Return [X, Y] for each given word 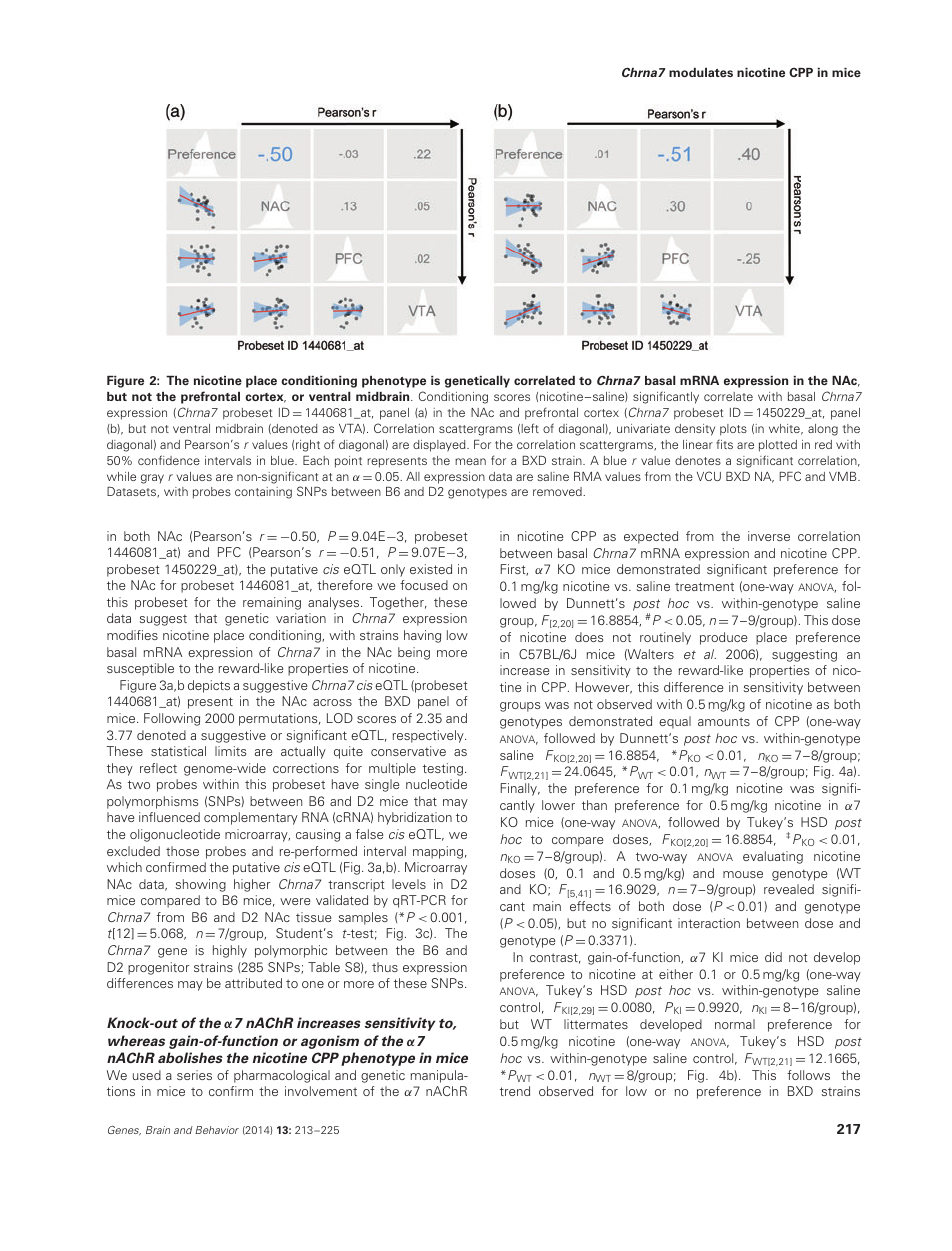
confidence [169, 460]
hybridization [415, 818]
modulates [701, 72]
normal [735, 1024]
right [308, 446]
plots [733, 430]
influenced [169, 817]
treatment [704, 586]
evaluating [773, 857]
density [695, 430]
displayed [440, 446]
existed [431, 569]
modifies [132, 635]
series [194, 1075]
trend [515, 1091]
